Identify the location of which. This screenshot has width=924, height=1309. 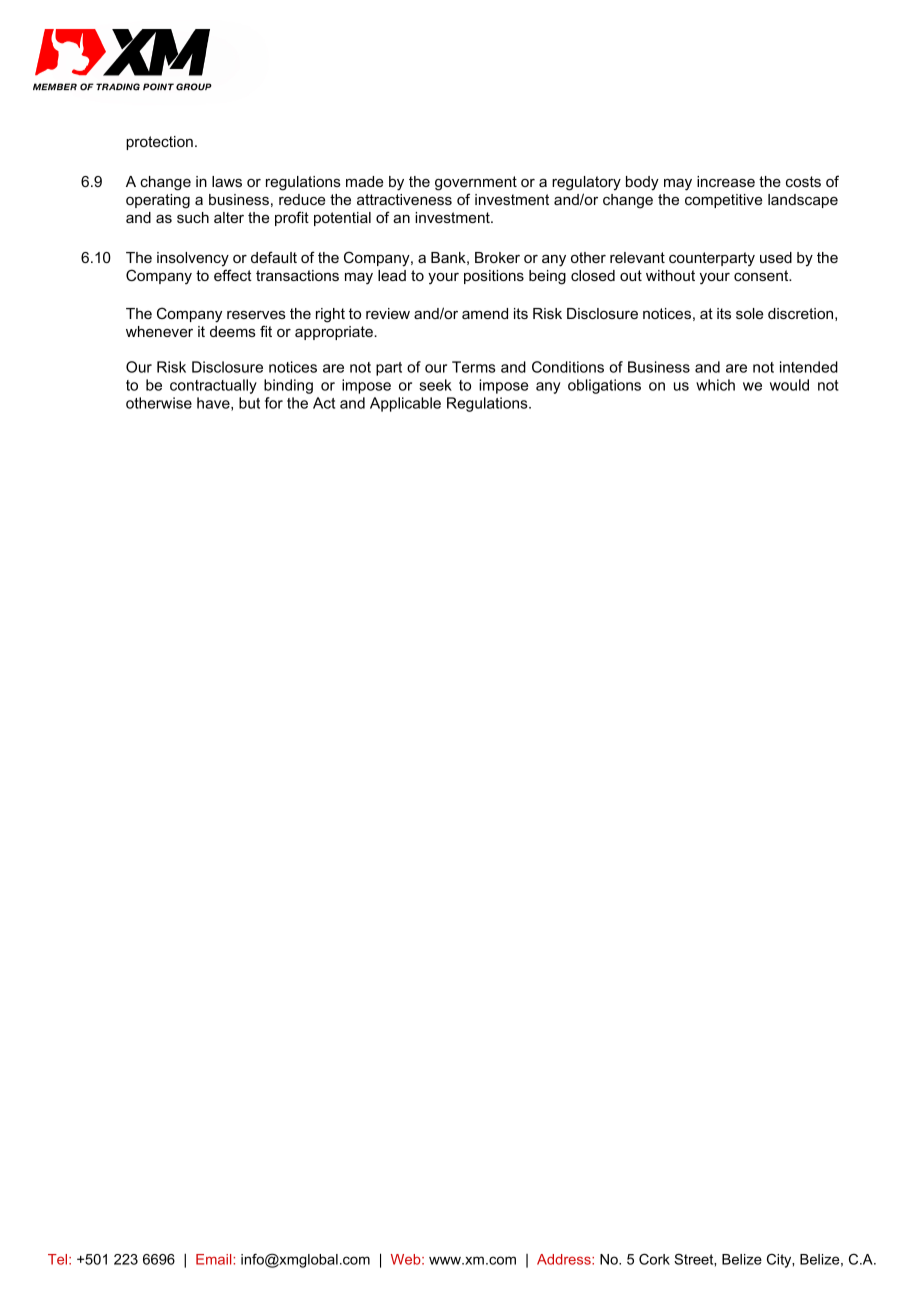
(715, 385).
